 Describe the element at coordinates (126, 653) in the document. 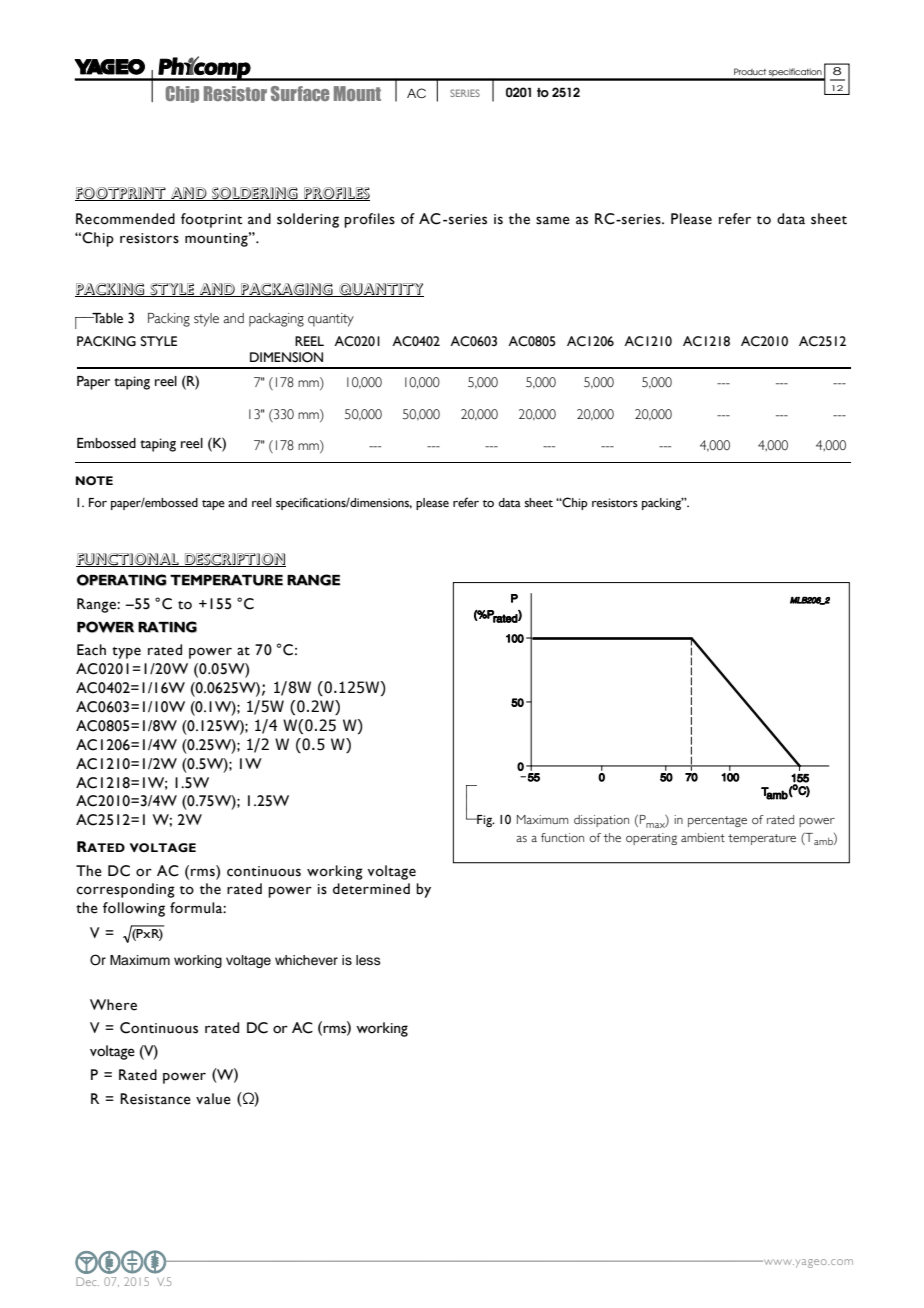

I see `type` at that location.
